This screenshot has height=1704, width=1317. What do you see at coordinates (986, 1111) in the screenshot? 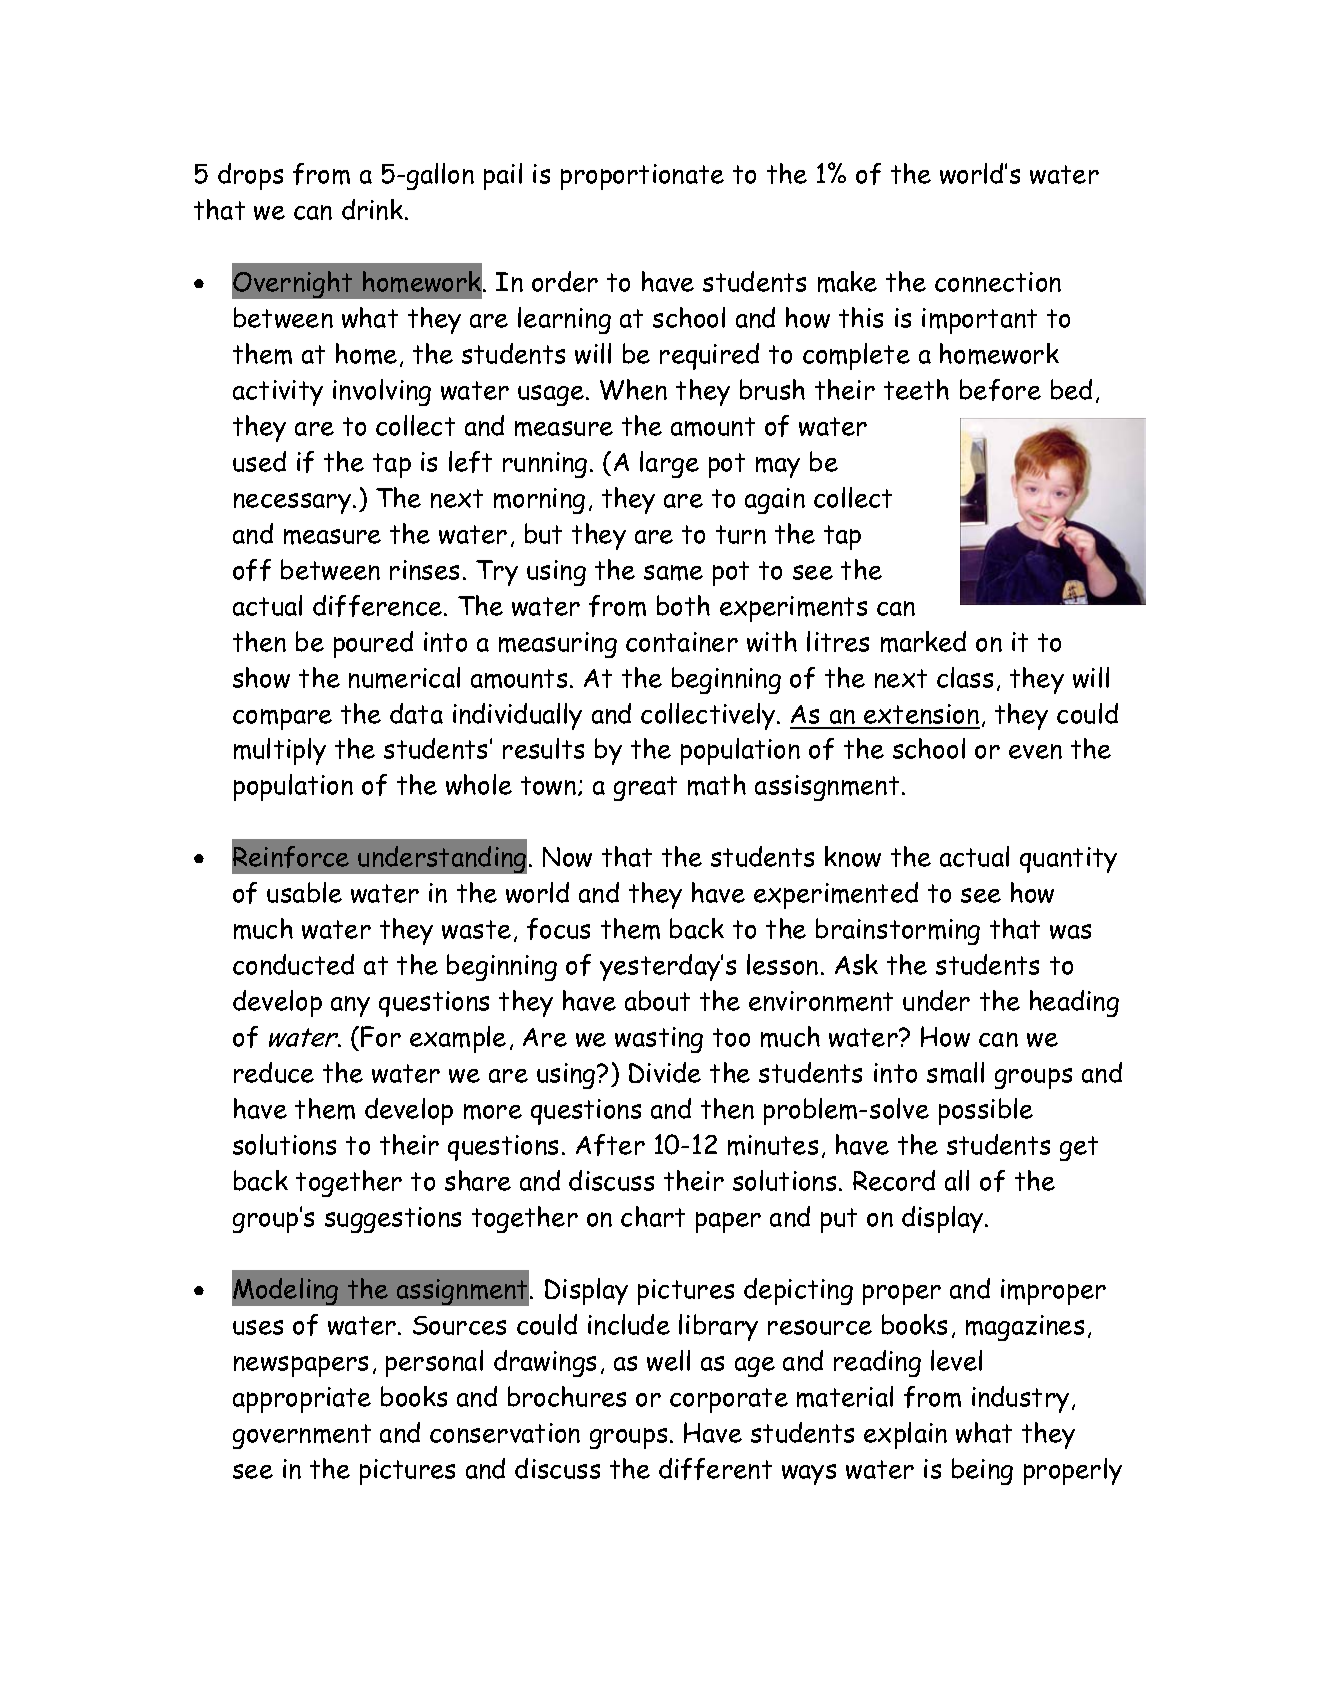
I see `possible` at bounding box center [986, 1111].
